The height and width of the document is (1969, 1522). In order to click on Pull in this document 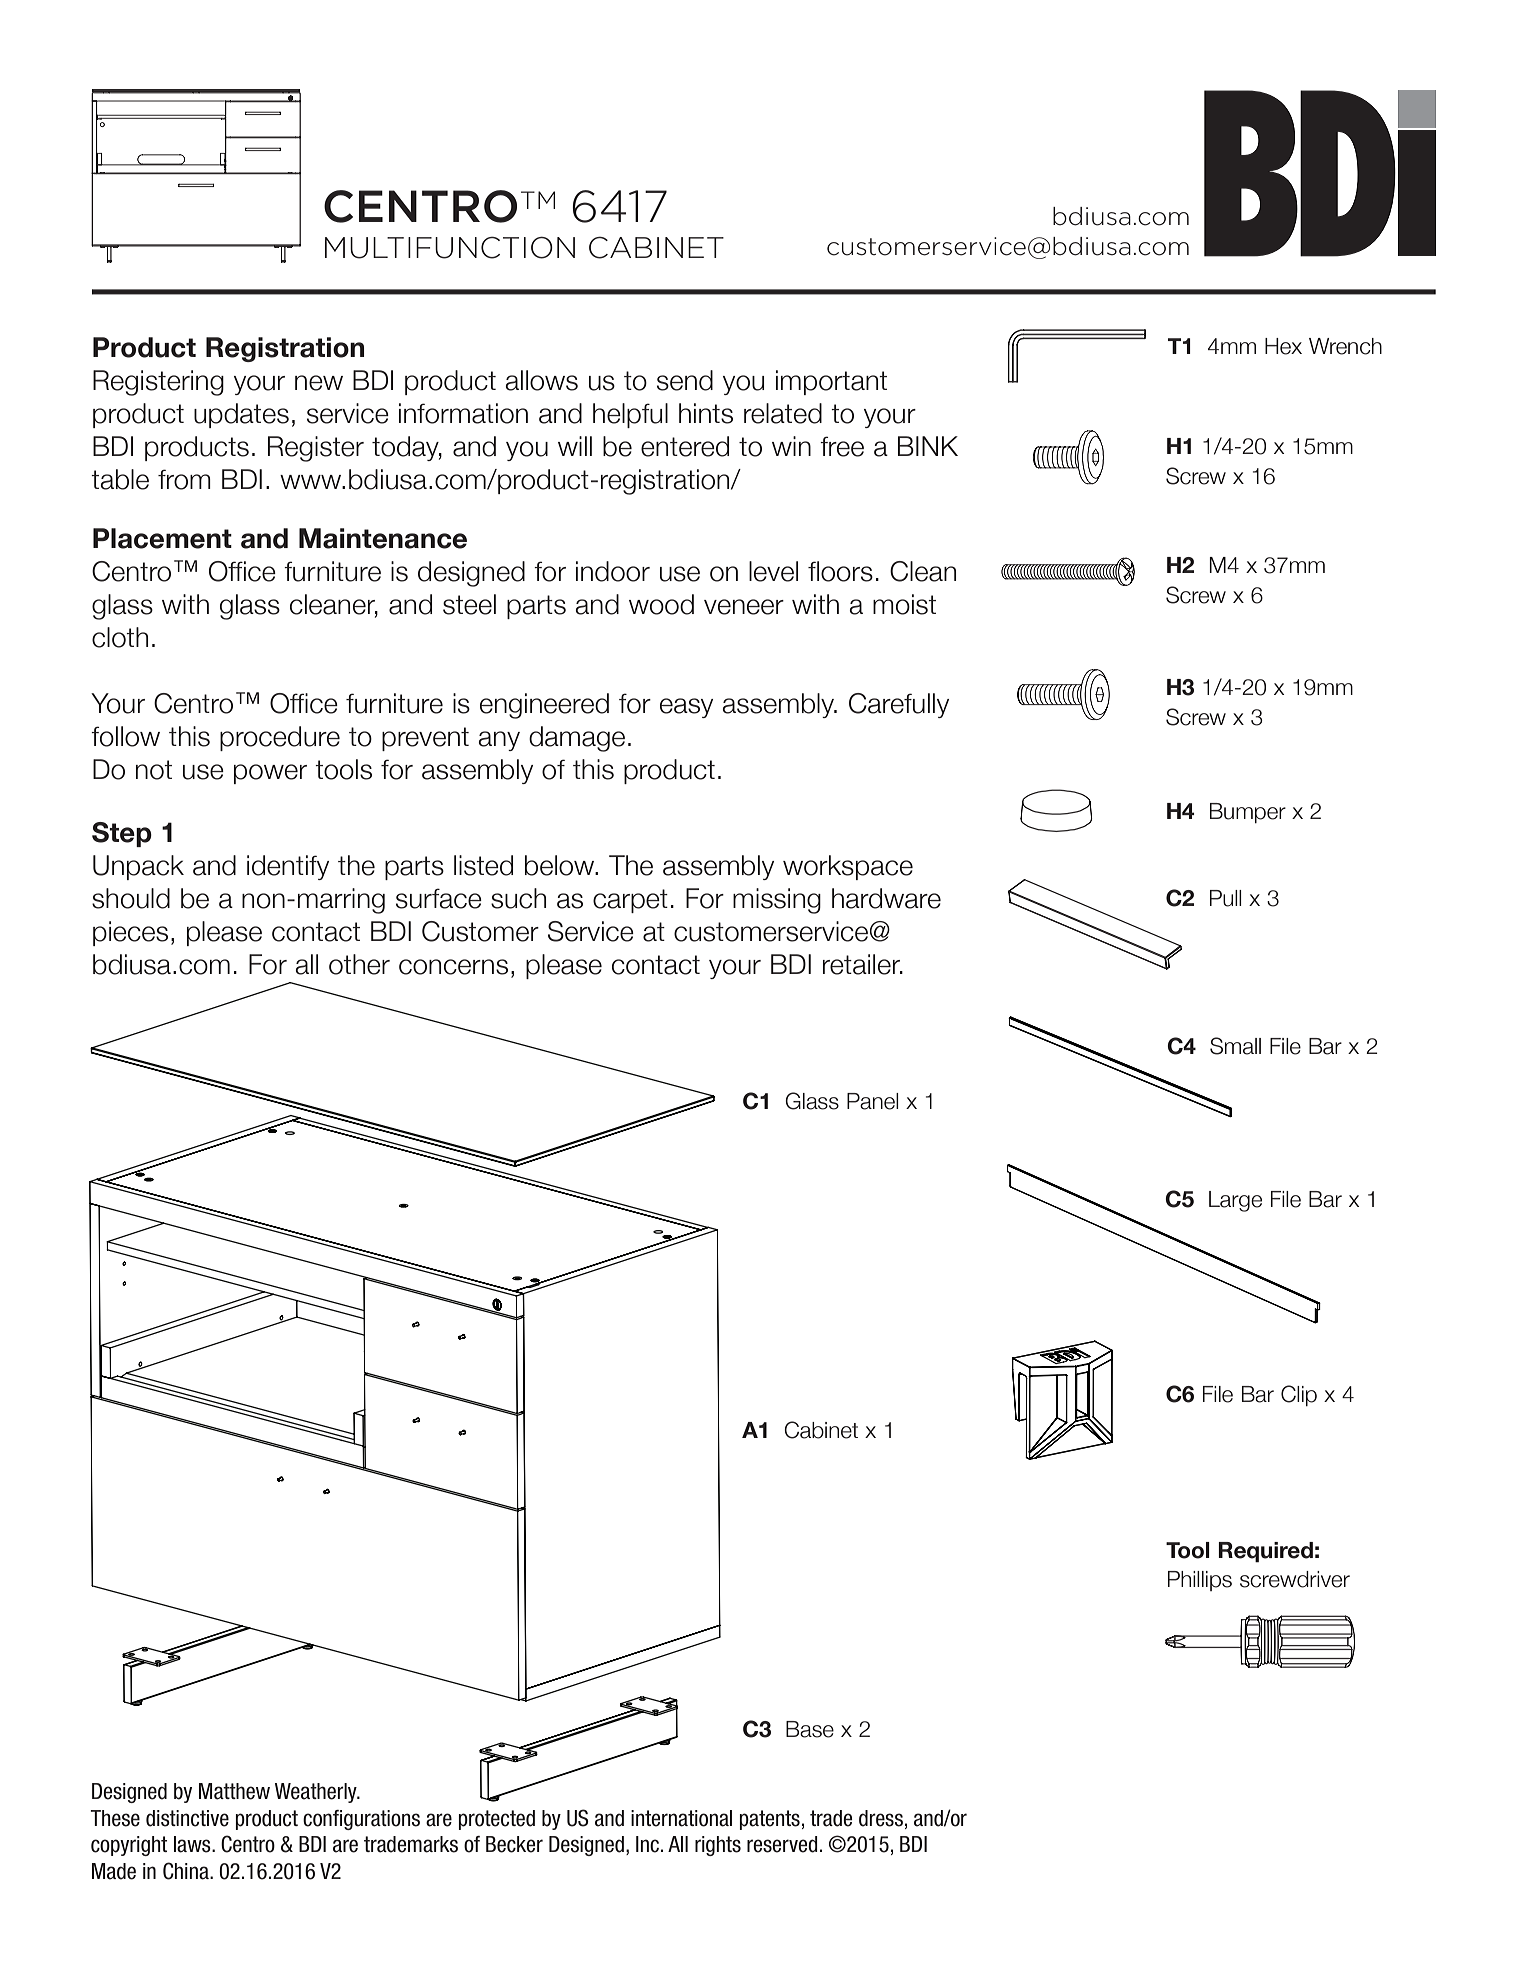, I will do `click(1226, 898)`.
